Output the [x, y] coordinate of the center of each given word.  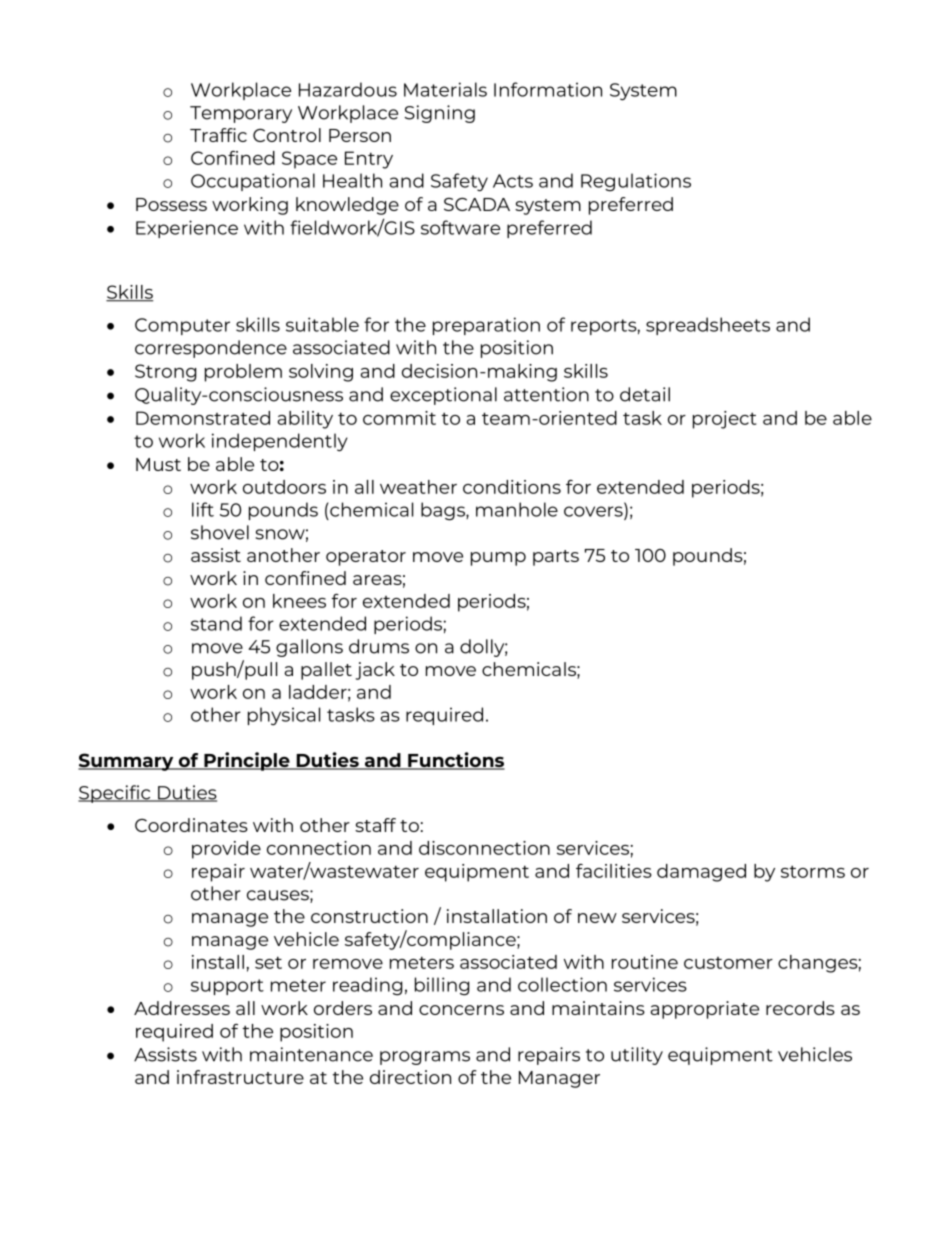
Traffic [218, 135]
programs [425, 1058]
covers [594, 512]
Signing [439, 114]
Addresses [182, 1008]
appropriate [705, 1010]
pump [498, 559]
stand [216, 623]
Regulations [636, 182]
